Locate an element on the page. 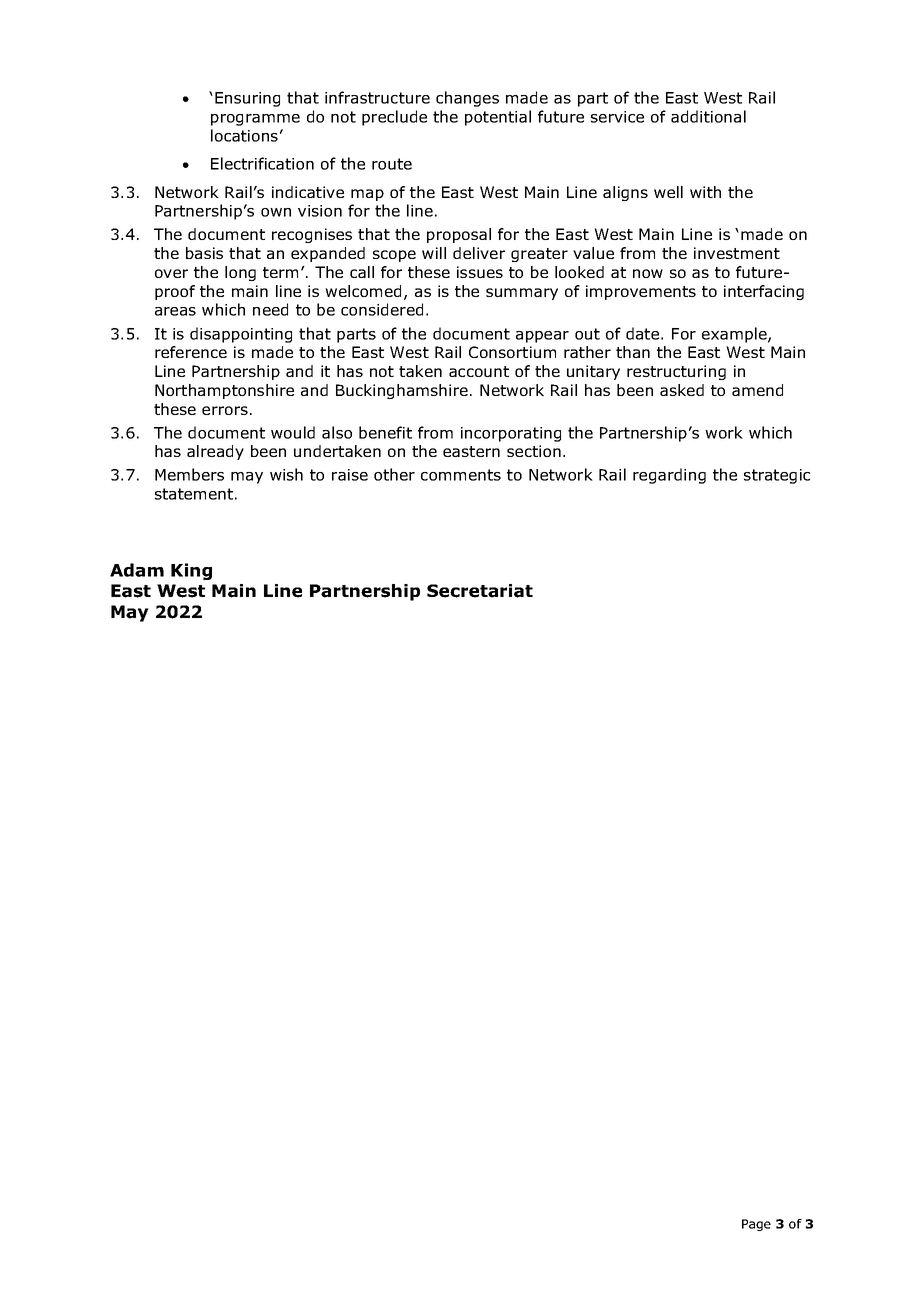 The image size is (924, 1308). Page is located at coordinates (756, 1225).
